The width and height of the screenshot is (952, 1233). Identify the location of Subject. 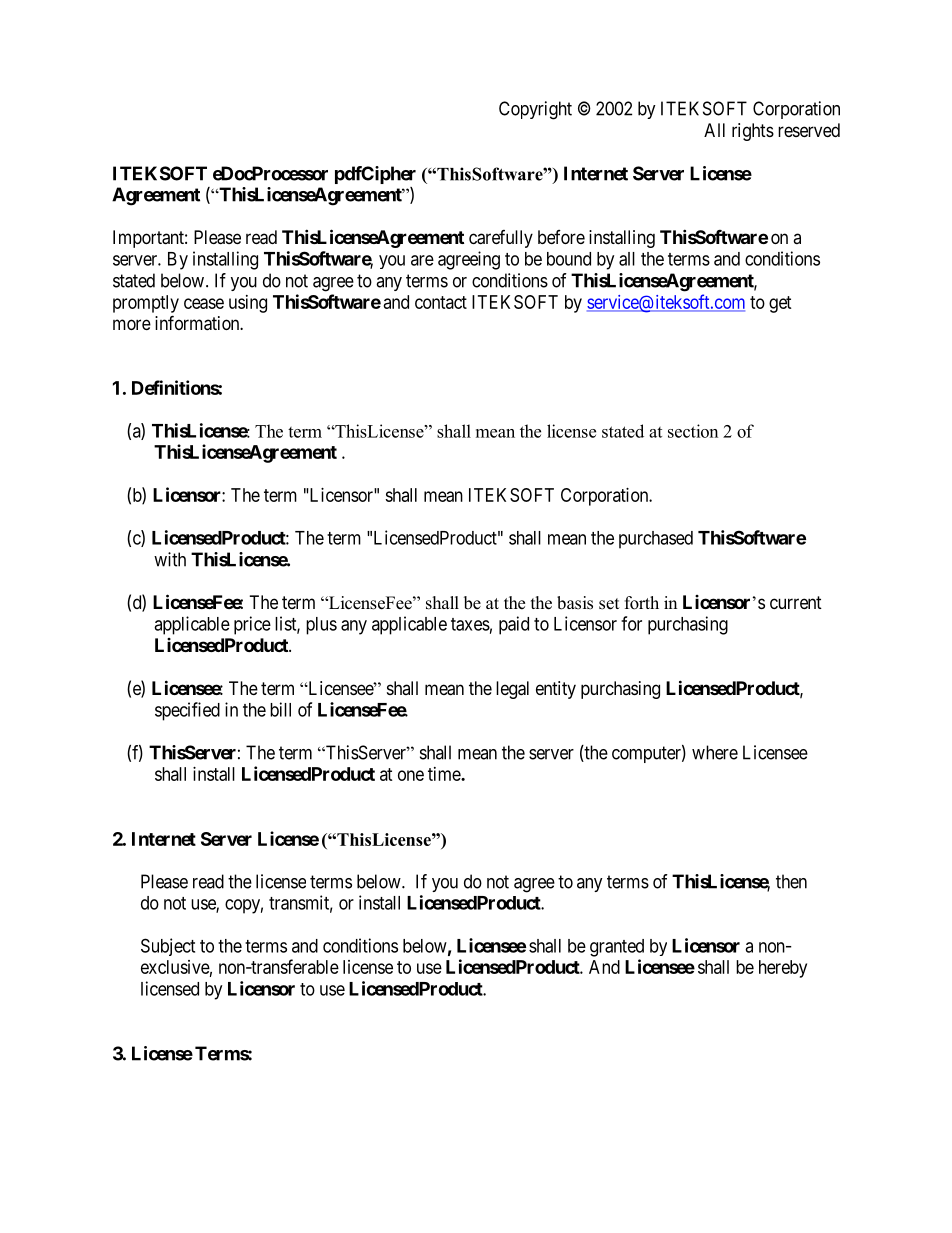
(168, 947).
